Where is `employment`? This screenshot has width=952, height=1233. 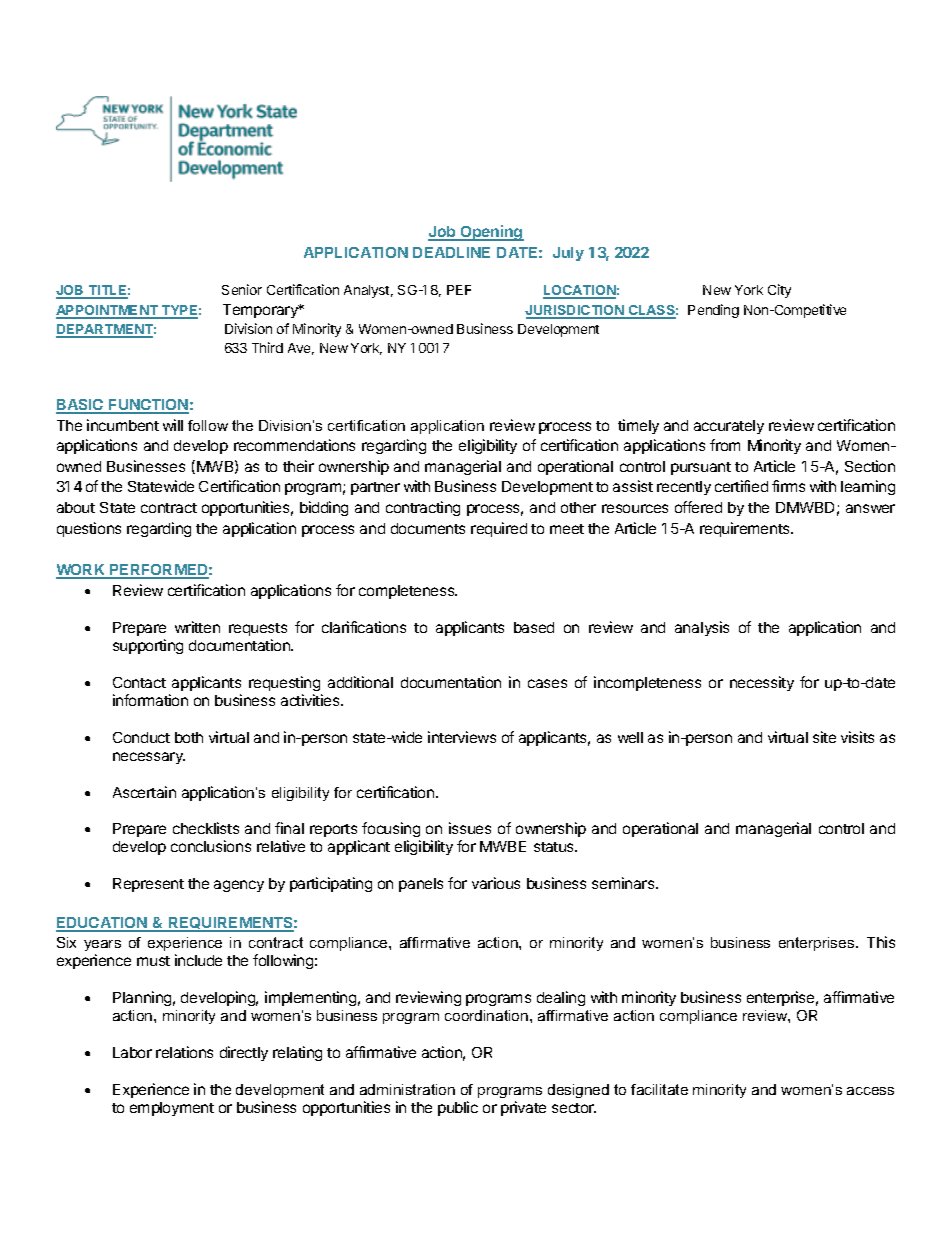 employment is located at coordinates (172, 1109).
